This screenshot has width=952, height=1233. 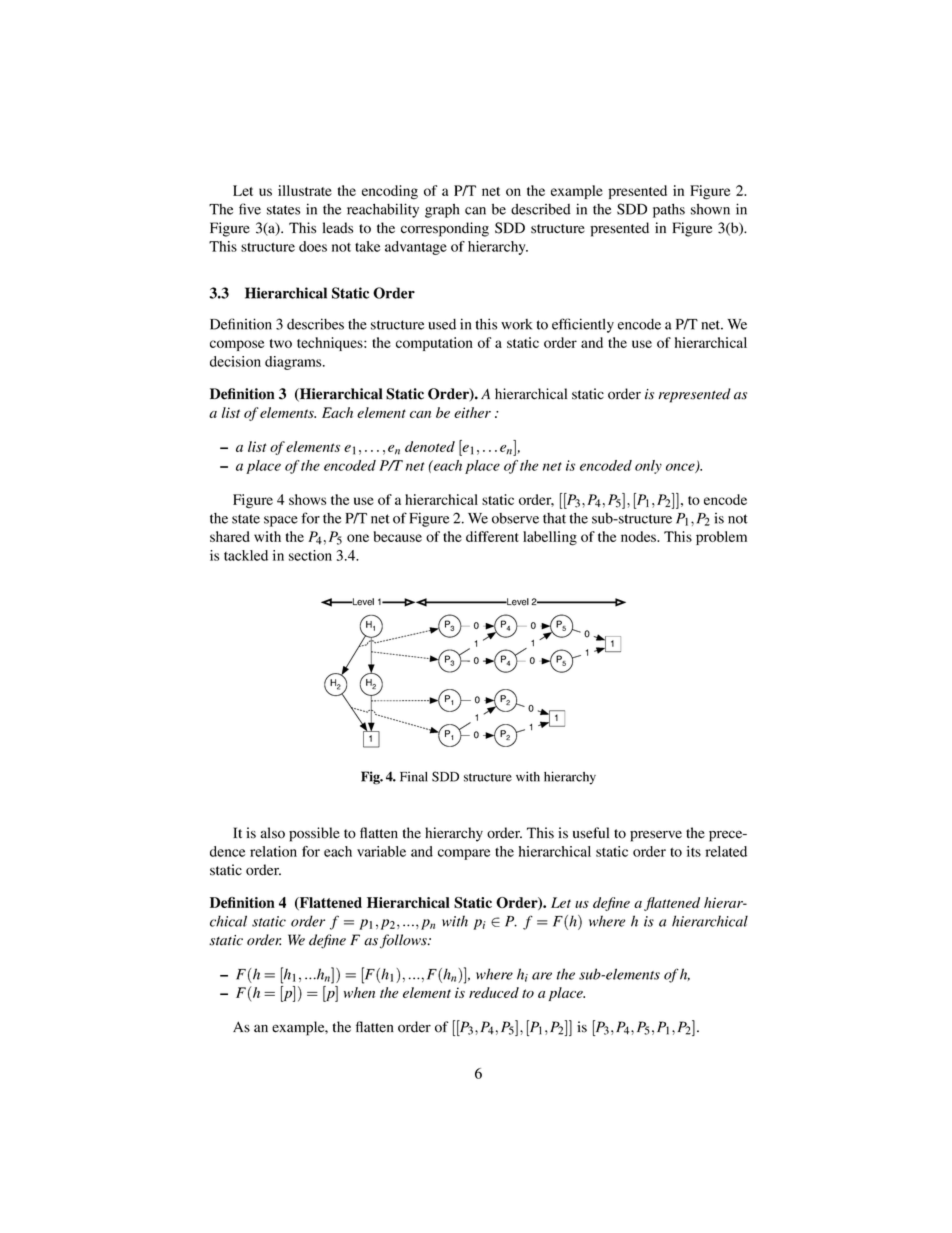 I want to click on different, so click(x=492, y=536).
